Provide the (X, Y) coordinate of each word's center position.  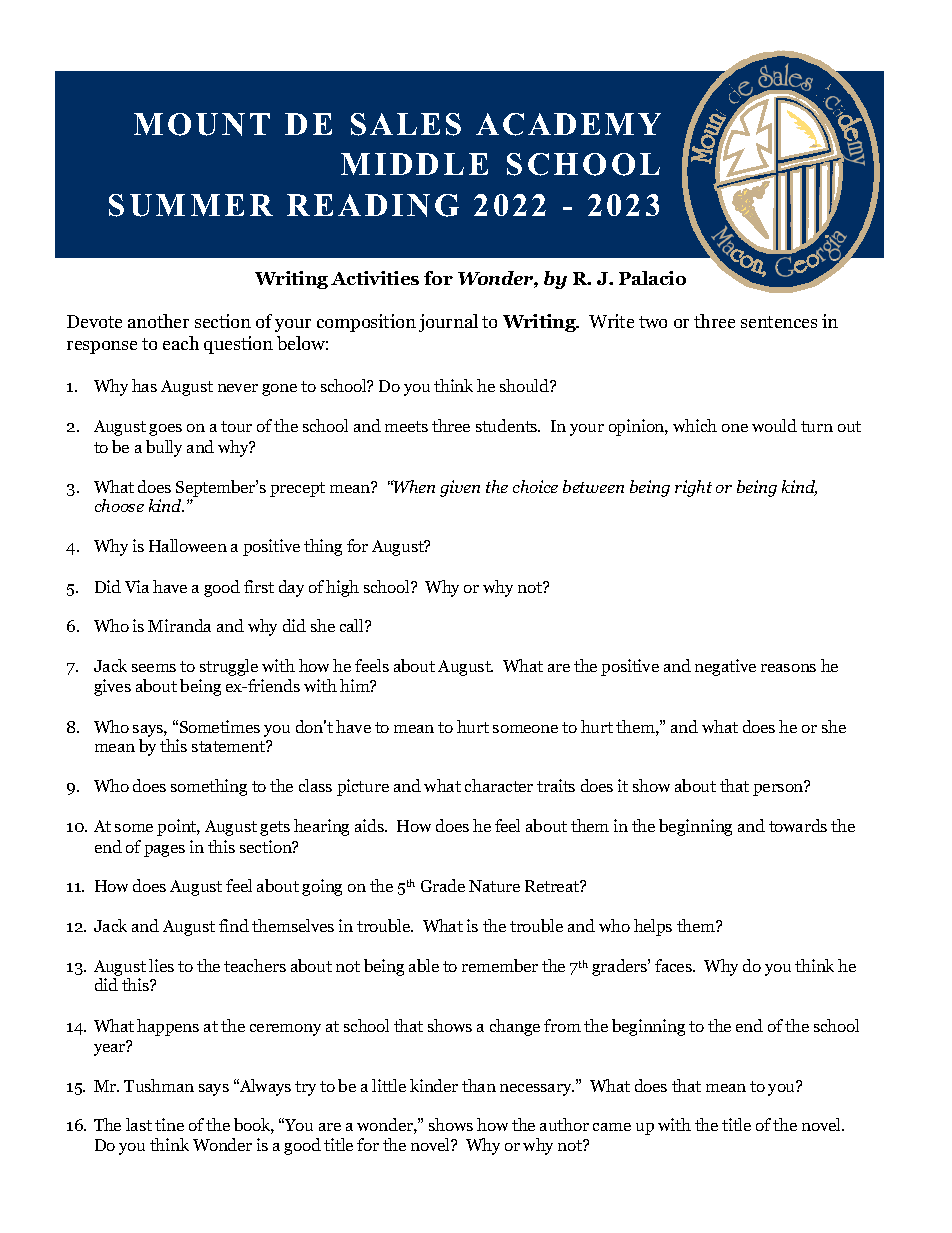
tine (169, 1124)
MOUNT (202, 124)
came (612, 1127)
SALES (406, 124)
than (479, 1085)
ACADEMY (568, 124)
